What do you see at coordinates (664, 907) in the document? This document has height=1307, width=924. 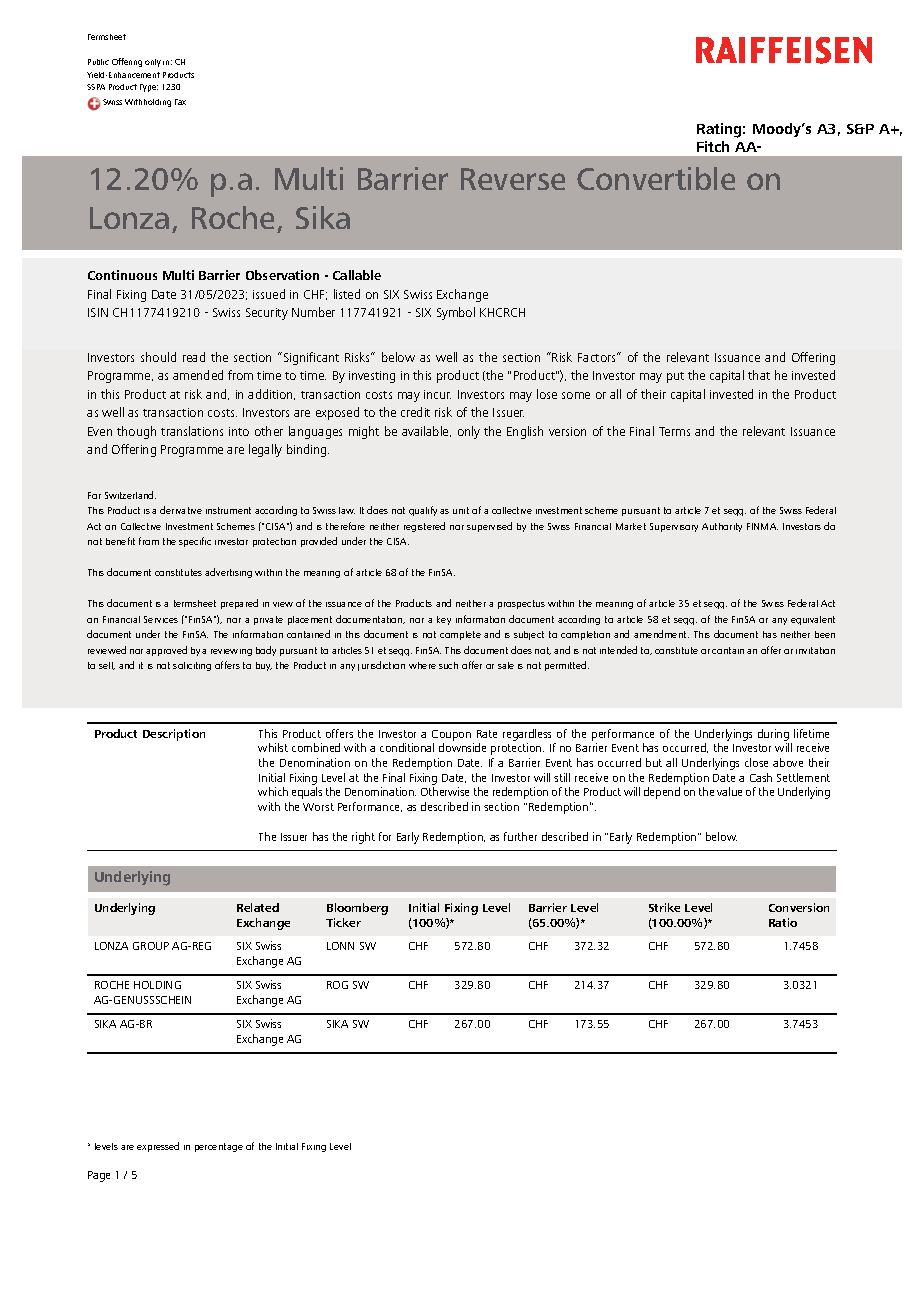 I see `Strike` at bounding box center [664, 907].
